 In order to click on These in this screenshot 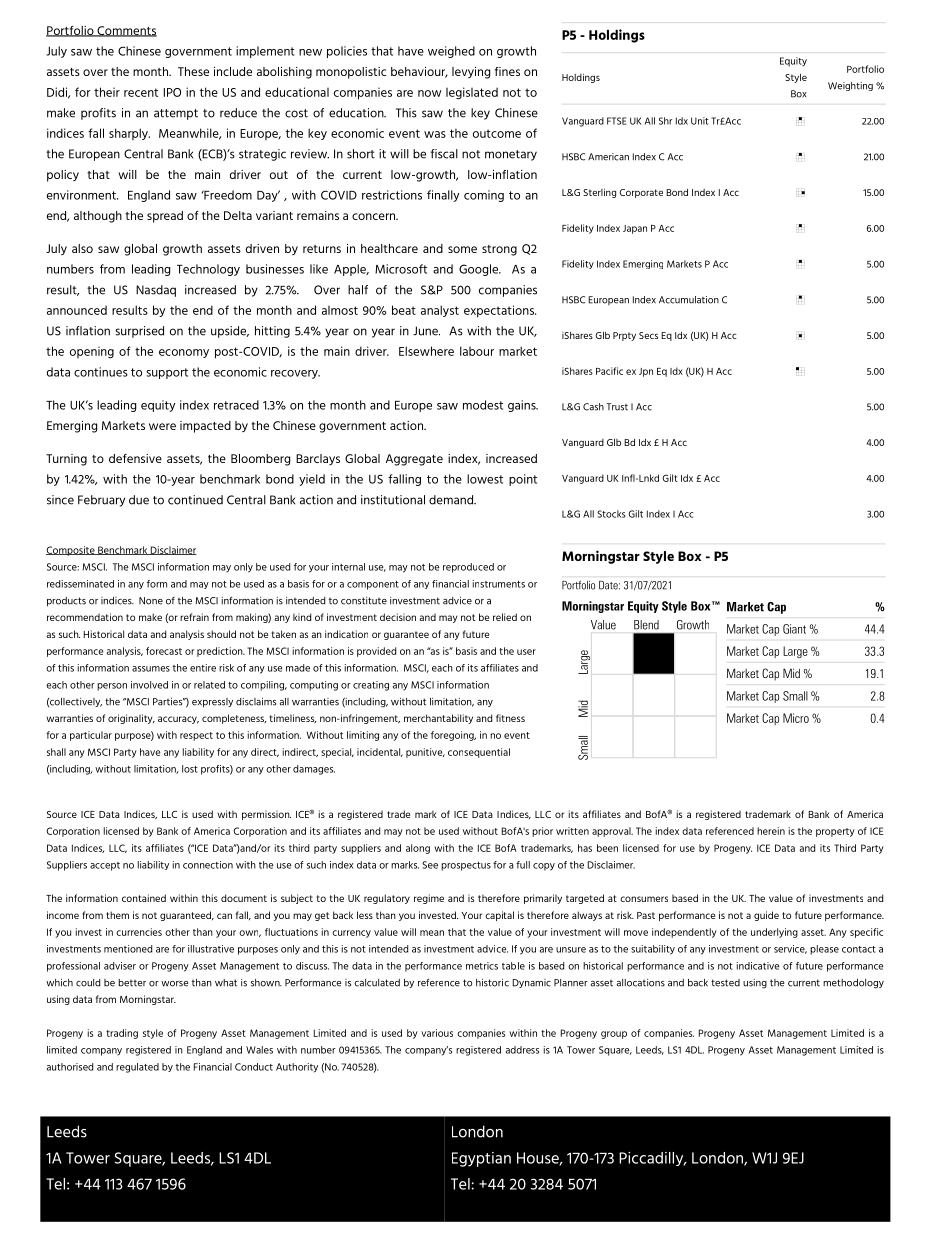, I will do `click(193, 71)`.
